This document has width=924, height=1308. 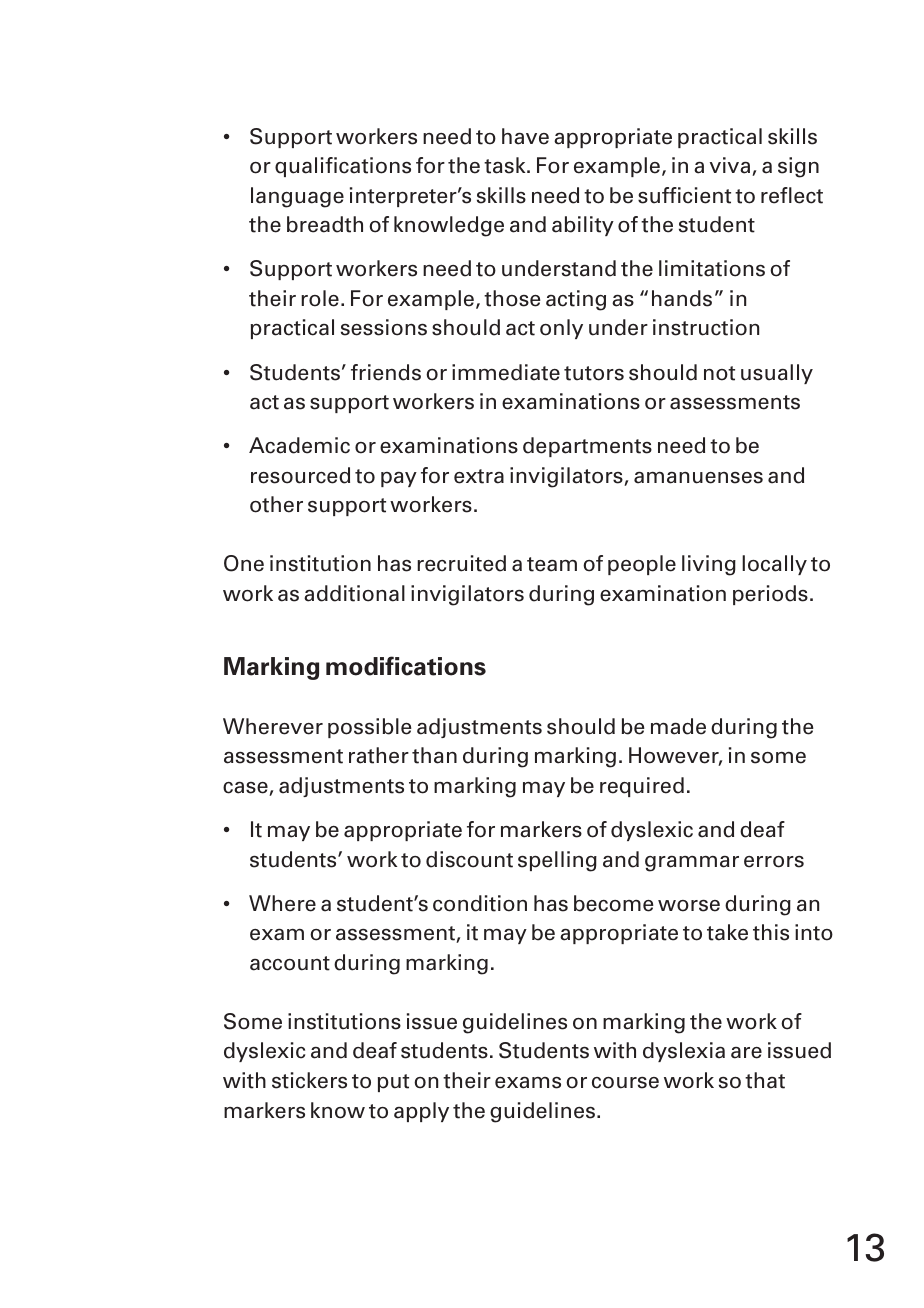 I want to click on viva, so click(x=731, y=166).
